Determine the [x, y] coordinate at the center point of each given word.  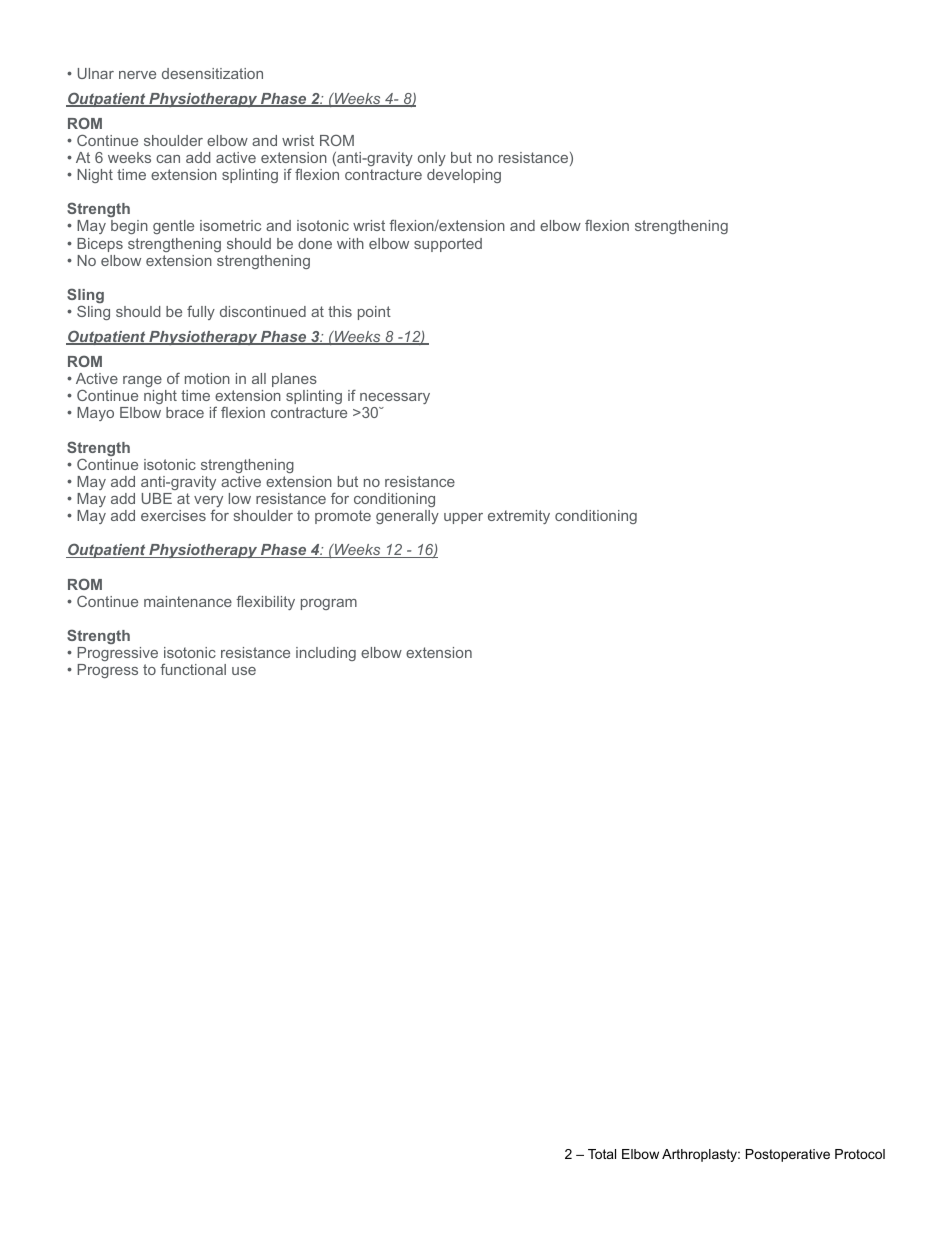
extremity [519, 517]
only [432, 159]
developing [464, 176]
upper [463, 518]
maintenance [188, 601]
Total [602, 1154]
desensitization [212, 73]
